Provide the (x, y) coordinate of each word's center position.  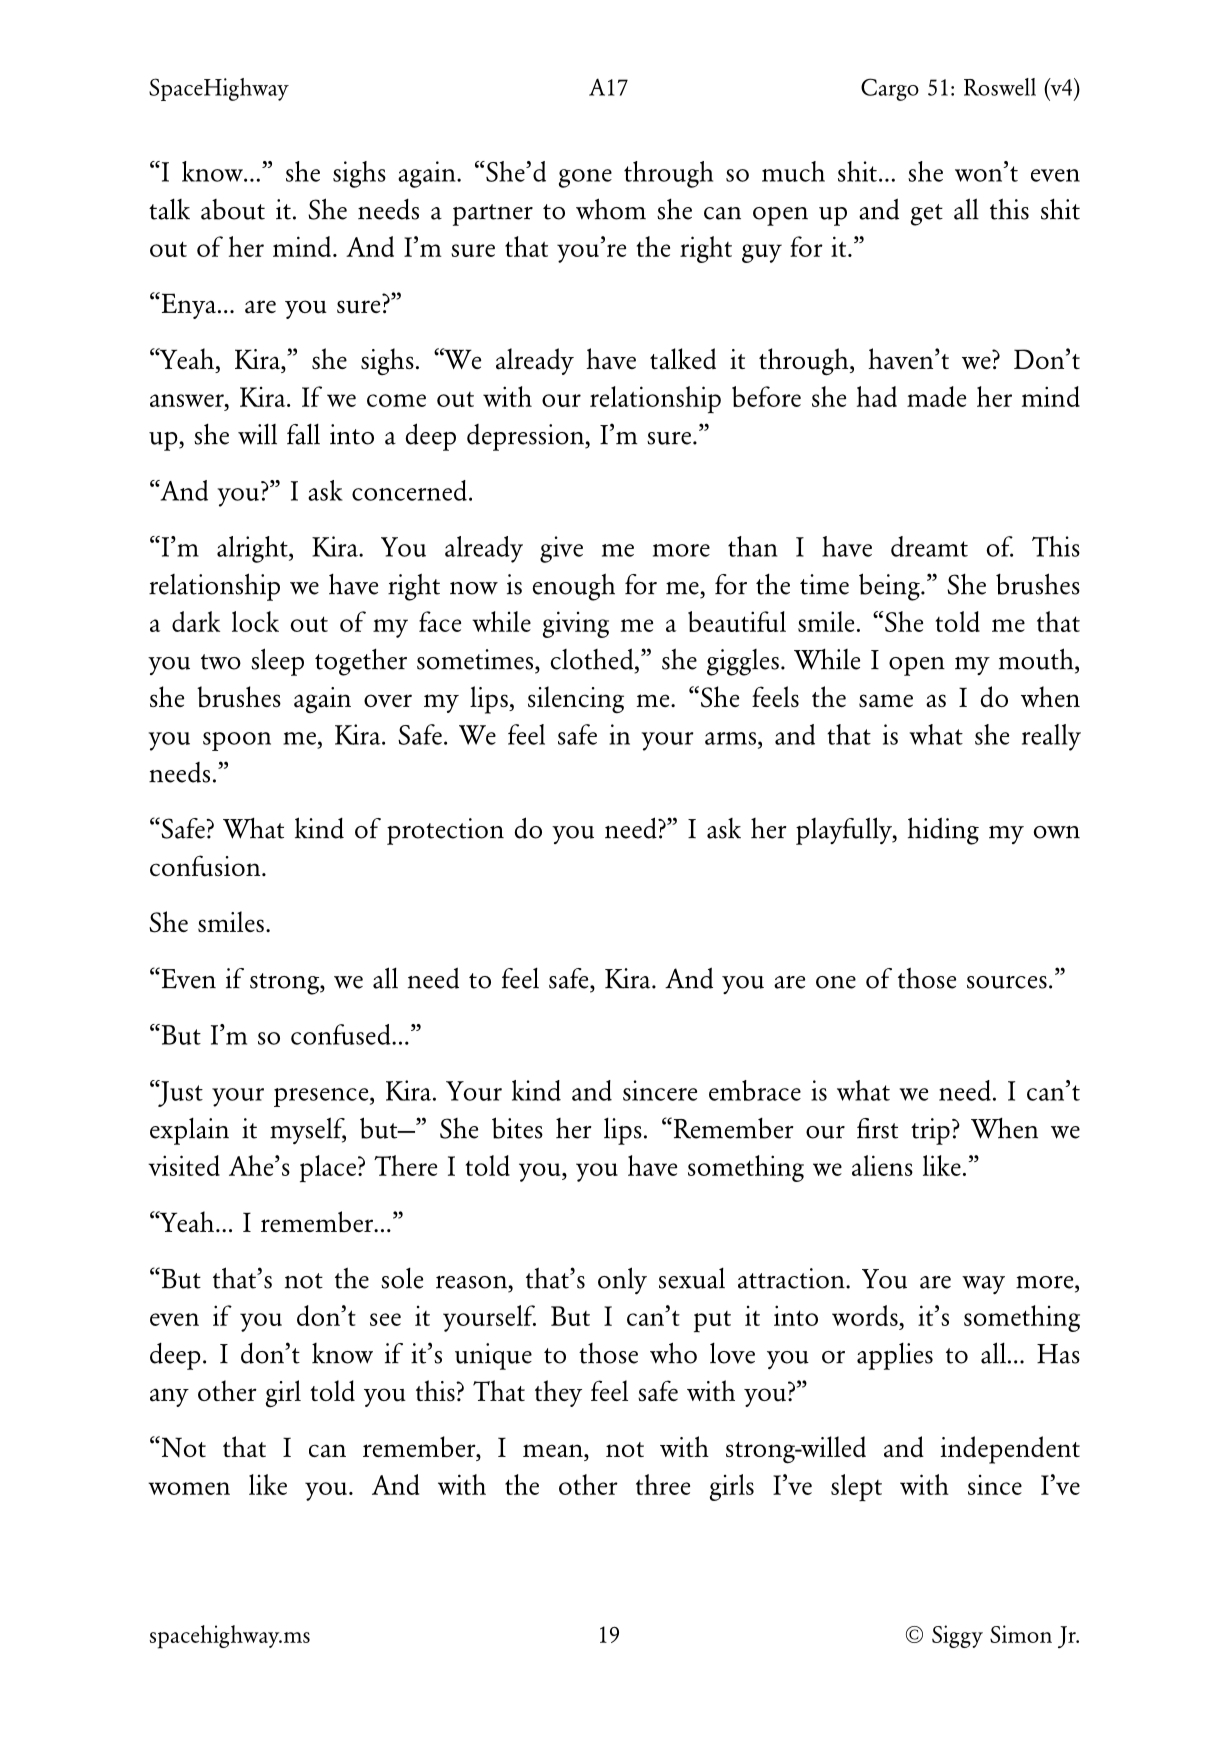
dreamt (929, 546)
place (328, 1169)
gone (585, 178)
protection (445, 831)
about (233, 209)
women (189, 1488)
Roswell (1000, 87)
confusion (206, 866)
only (622, 1280)
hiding (943, 831)
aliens (882, 1165)
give (561, 549)
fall (303, 434)
